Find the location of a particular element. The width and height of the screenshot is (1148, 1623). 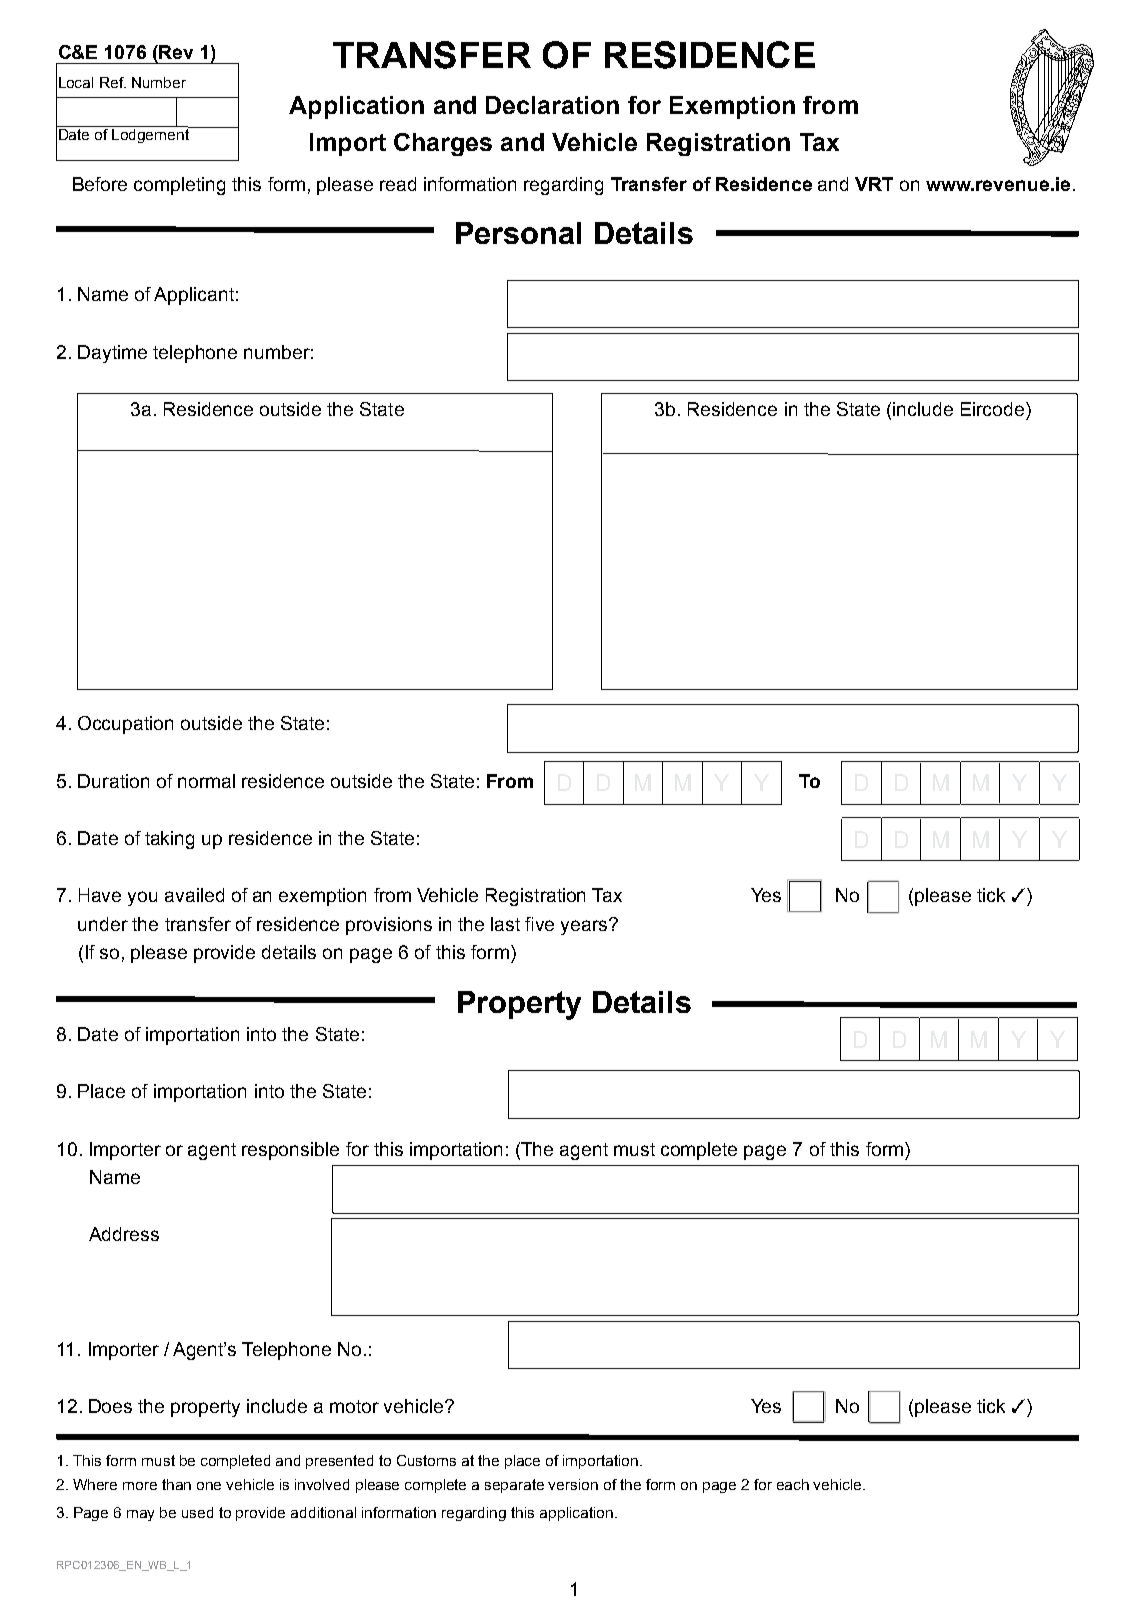

Daytime is located at coordinates (112, 354).
